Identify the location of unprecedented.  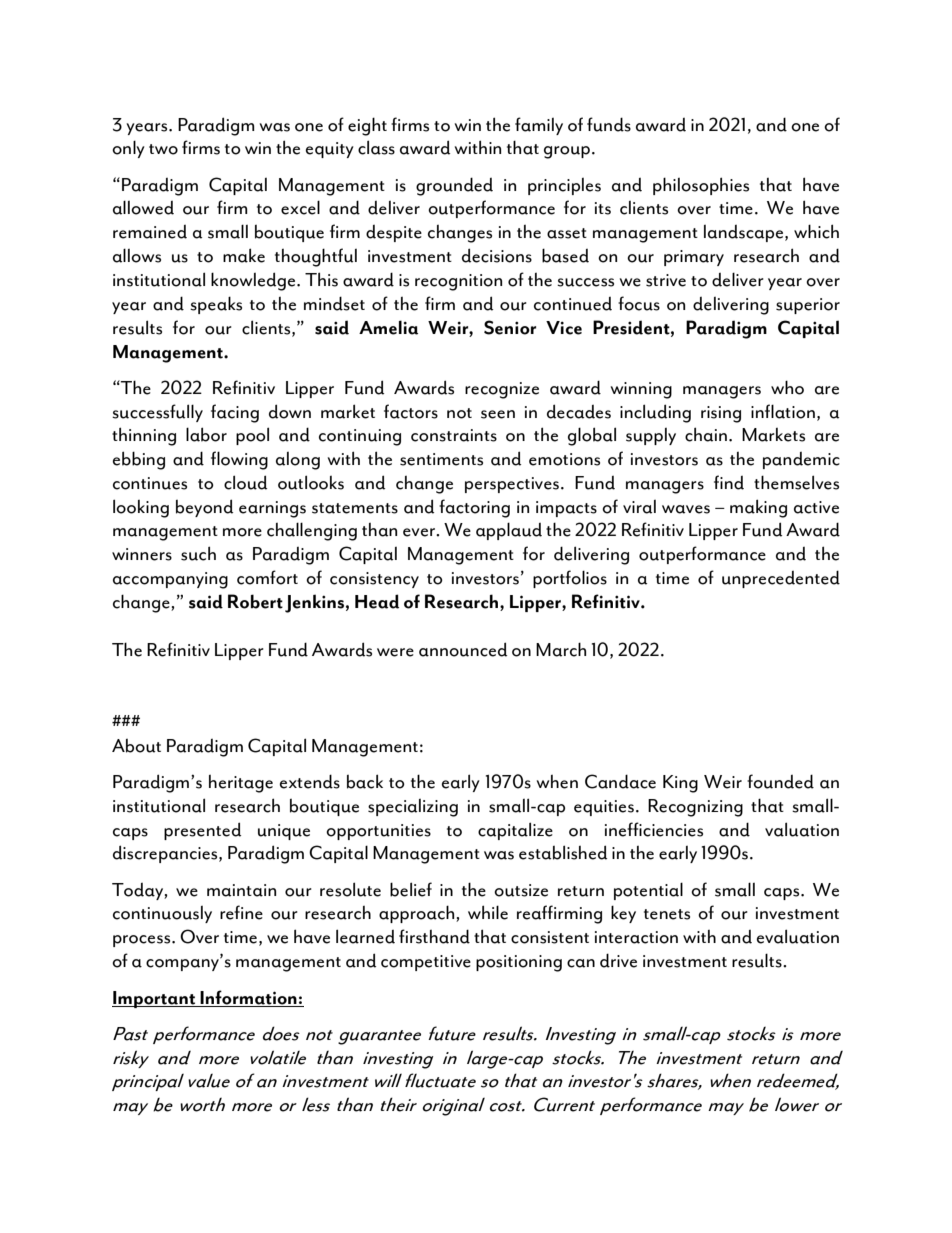
(781, 579).
